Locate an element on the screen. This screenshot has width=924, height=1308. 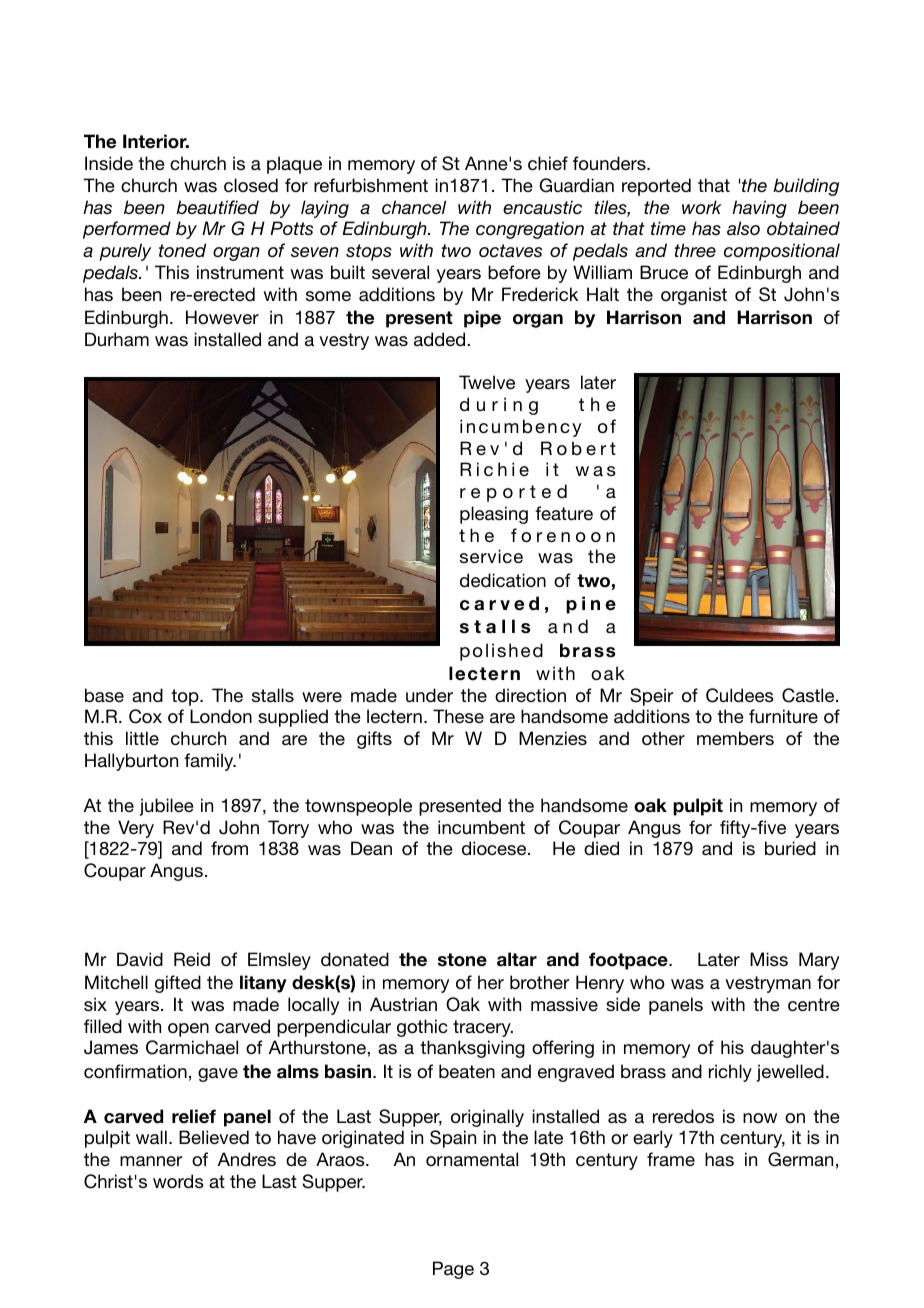
closed is located at coordinates (251, 185).
